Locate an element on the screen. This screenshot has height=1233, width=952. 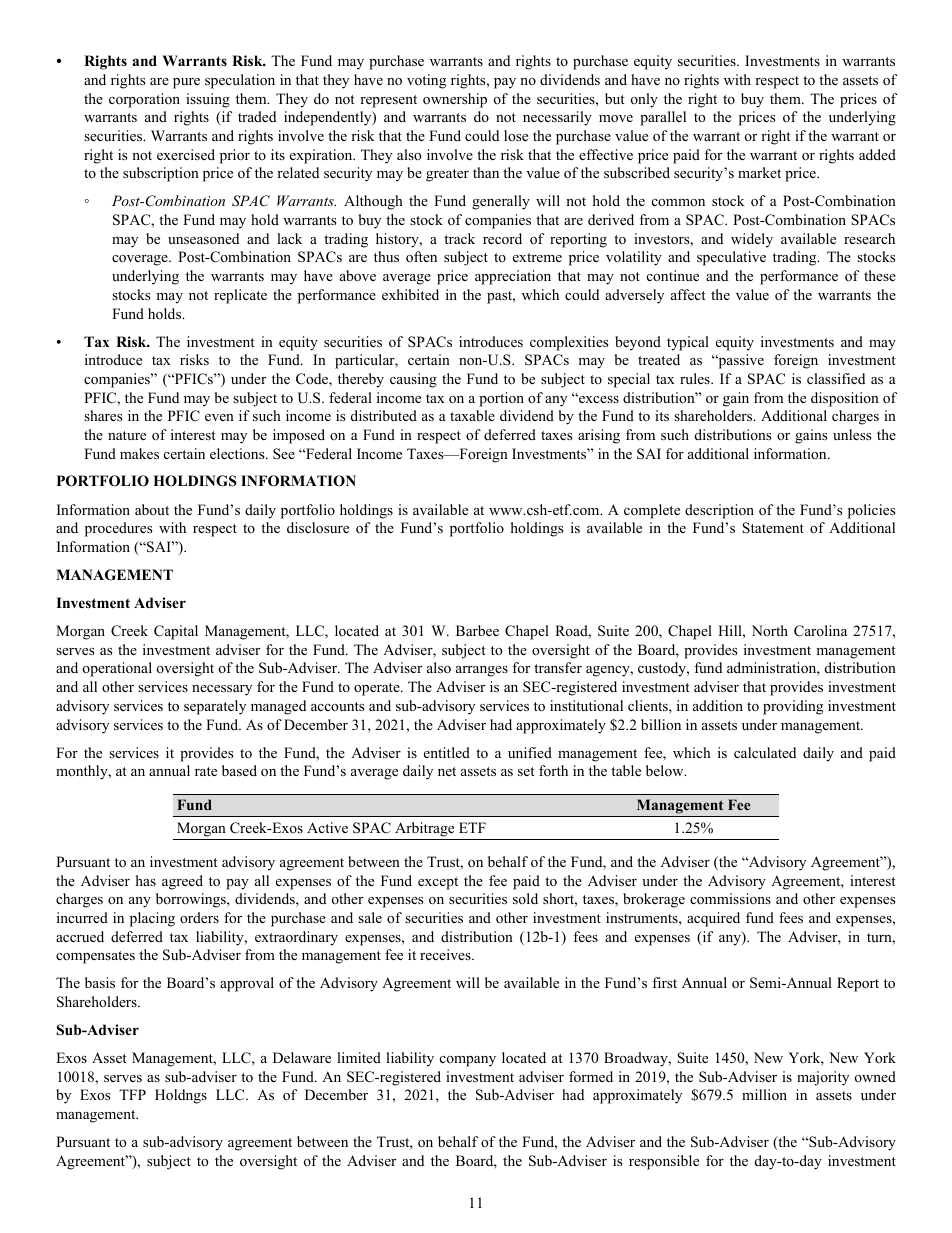
TFP is located at coordinates (132, 1094).
